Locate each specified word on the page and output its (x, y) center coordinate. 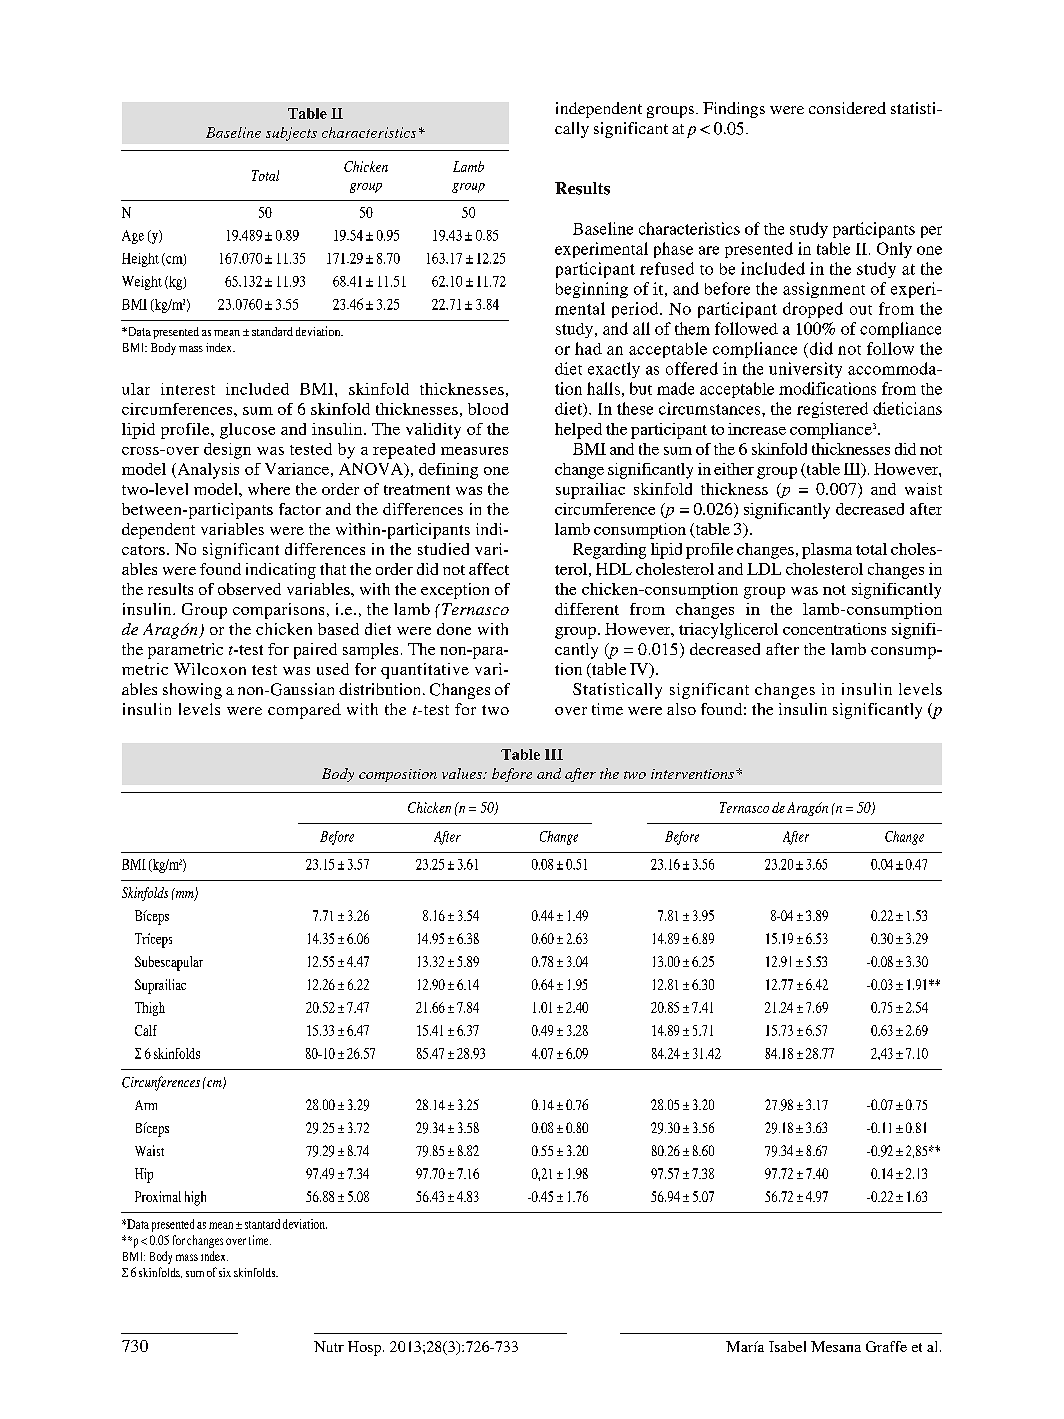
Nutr (329, 1346)
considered (847, 108)
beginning (592, 290)
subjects (291, 134)
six (225, 1272)
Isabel (787, 1346)
